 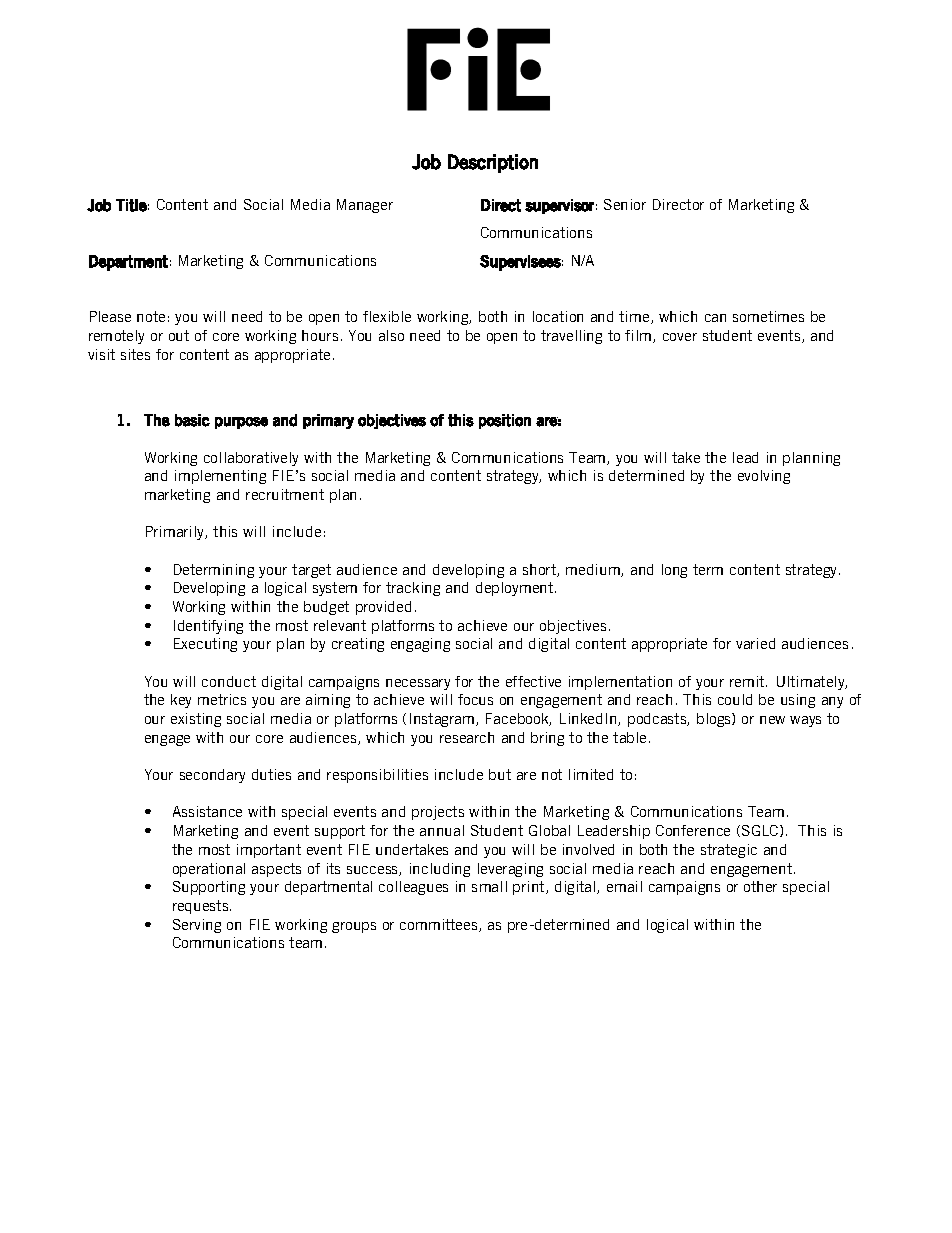 I want to click on cover, so click(x=680, y=337).
